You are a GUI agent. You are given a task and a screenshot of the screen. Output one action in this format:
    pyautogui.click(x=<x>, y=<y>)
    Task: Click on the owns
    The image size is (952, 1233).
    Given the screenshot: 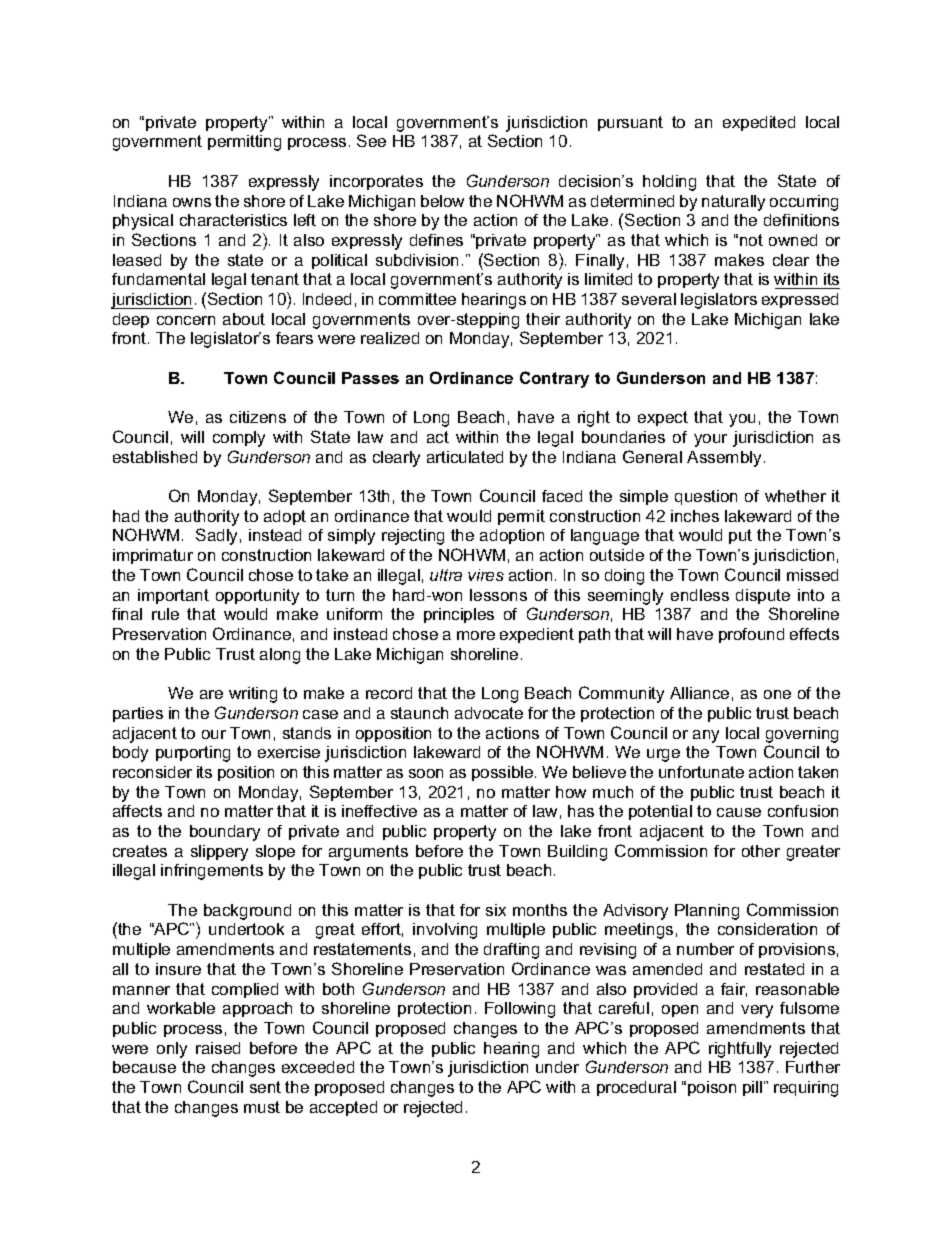 What is the action you would take?
    pyautogui.click(x=192, y=202)
